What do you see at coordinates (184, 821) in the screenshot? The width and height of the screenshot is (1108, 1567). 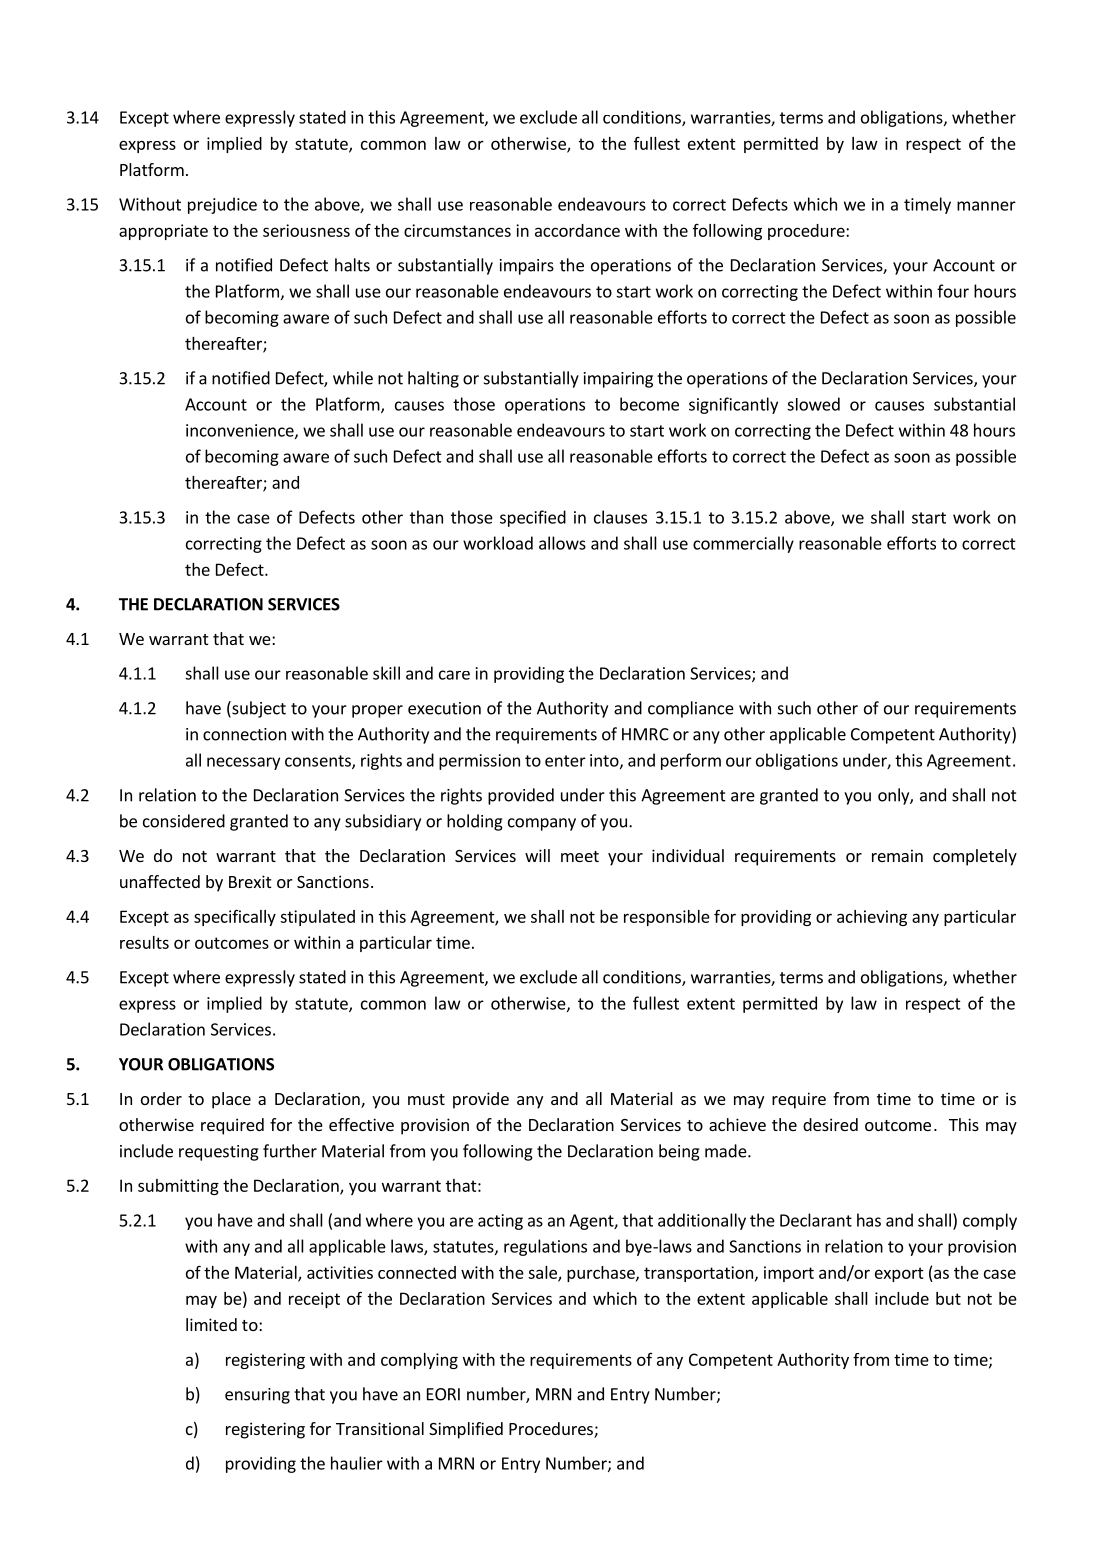 I see `considered` at bounding box center [184, 821].
